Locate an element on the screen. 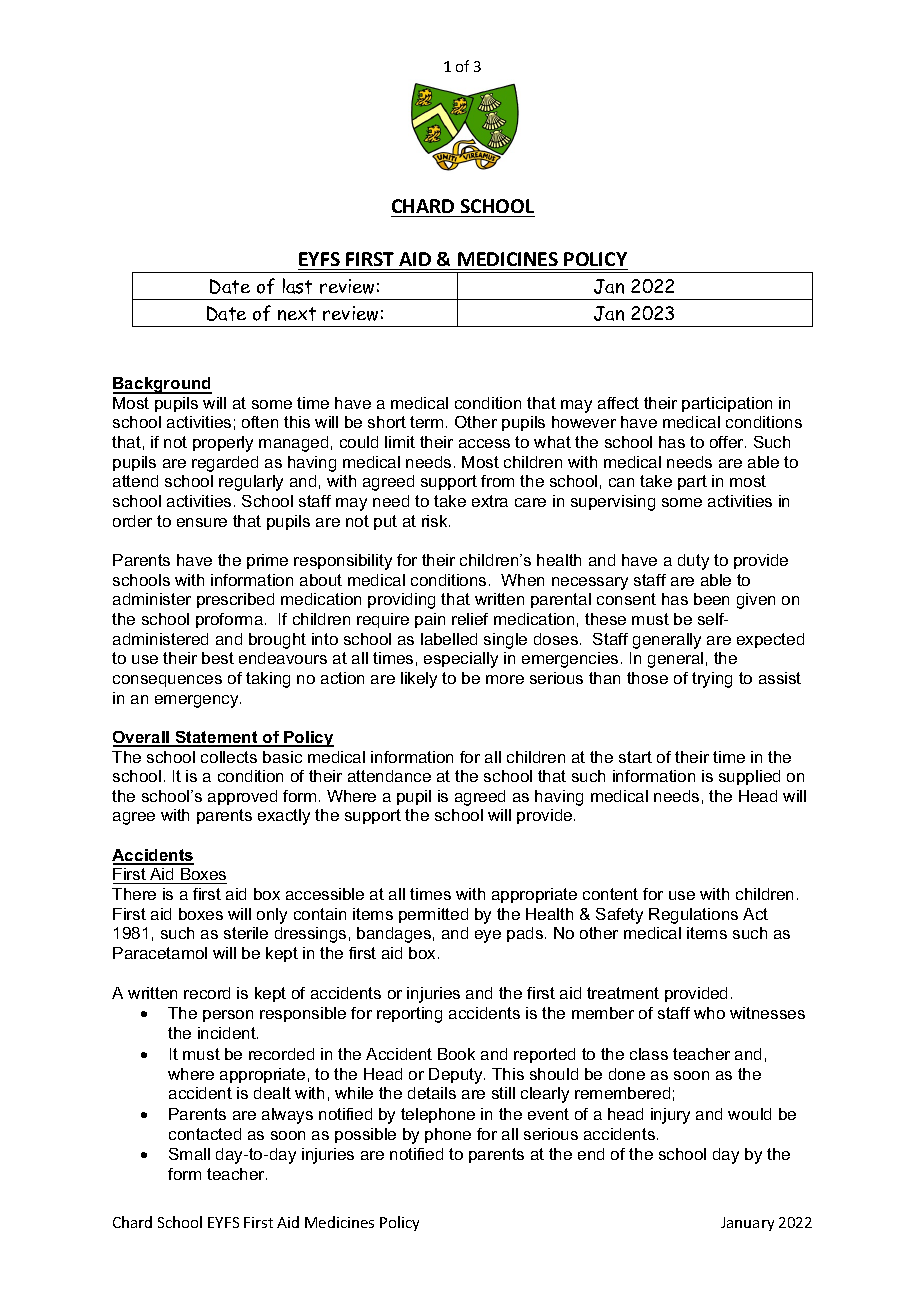  likely is located at coordinates (419, 680).
